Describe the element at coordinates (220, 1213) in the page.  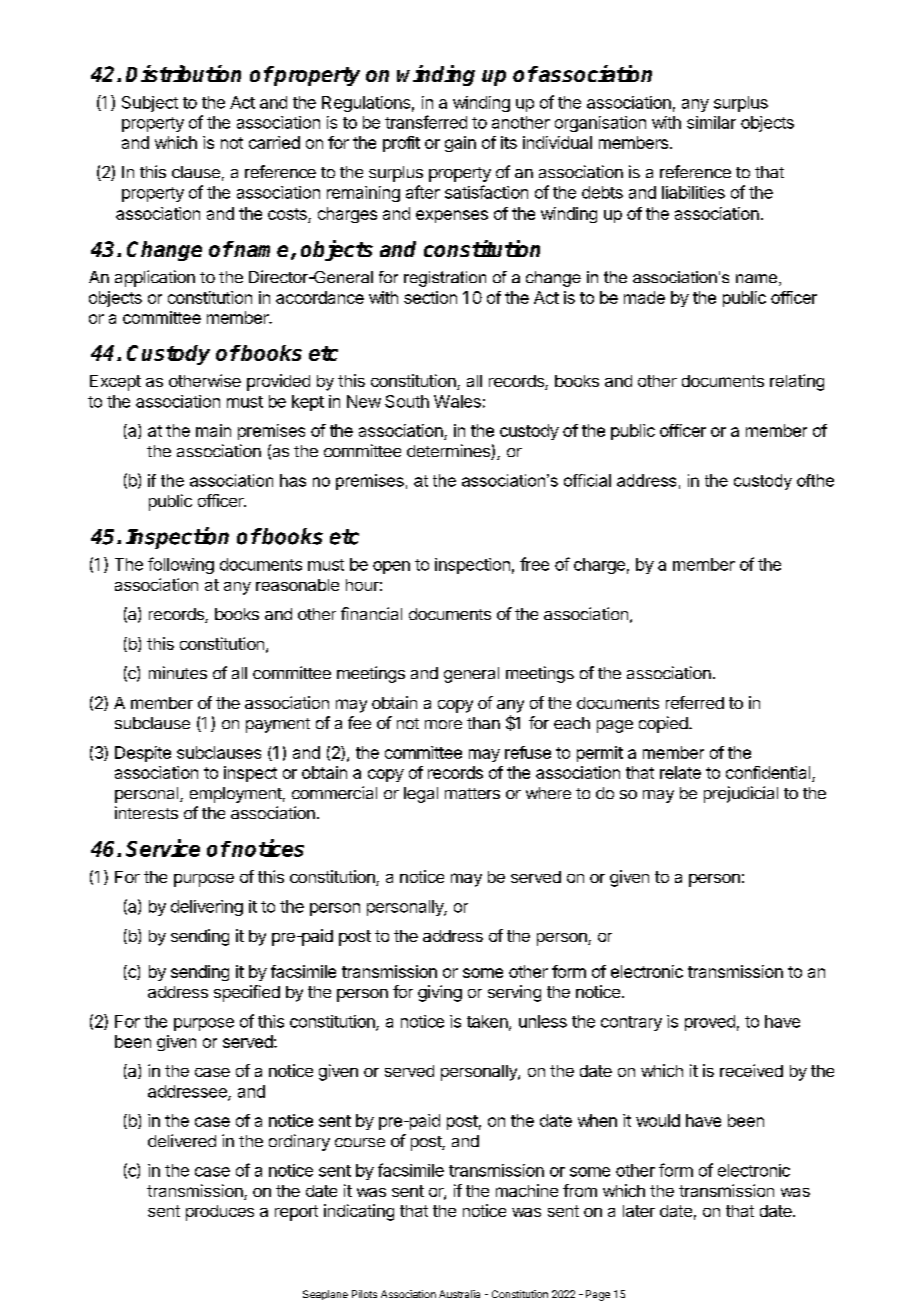
I see `produces` at that location.
